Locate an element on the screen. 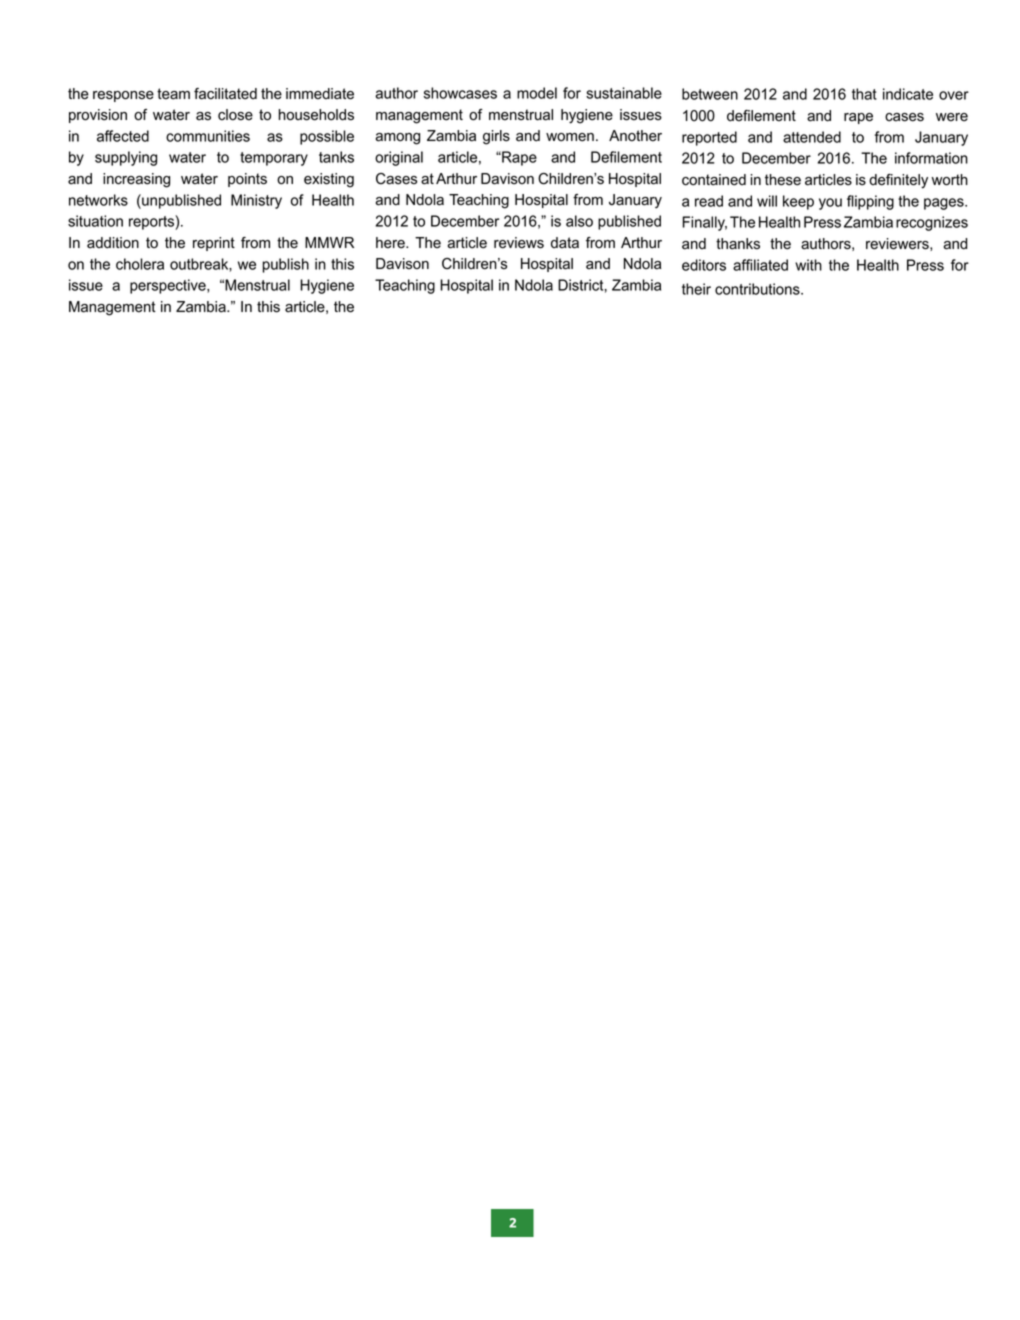 Image resolution: width=1020 pixels, height=1320 pixels. definitely is located at coordinates (898, 181).
